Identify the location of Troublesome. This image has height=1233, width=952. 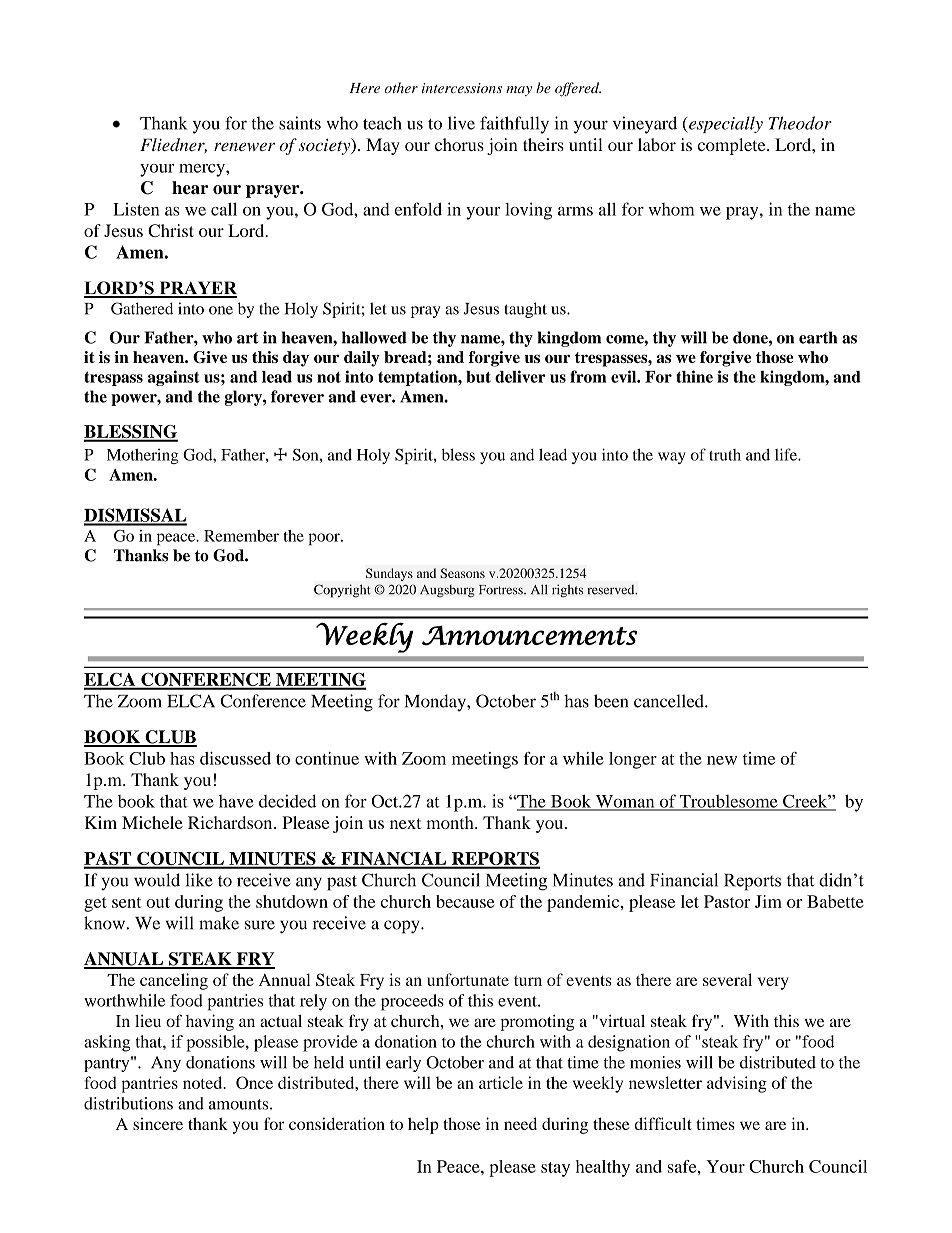
(728, 802).
